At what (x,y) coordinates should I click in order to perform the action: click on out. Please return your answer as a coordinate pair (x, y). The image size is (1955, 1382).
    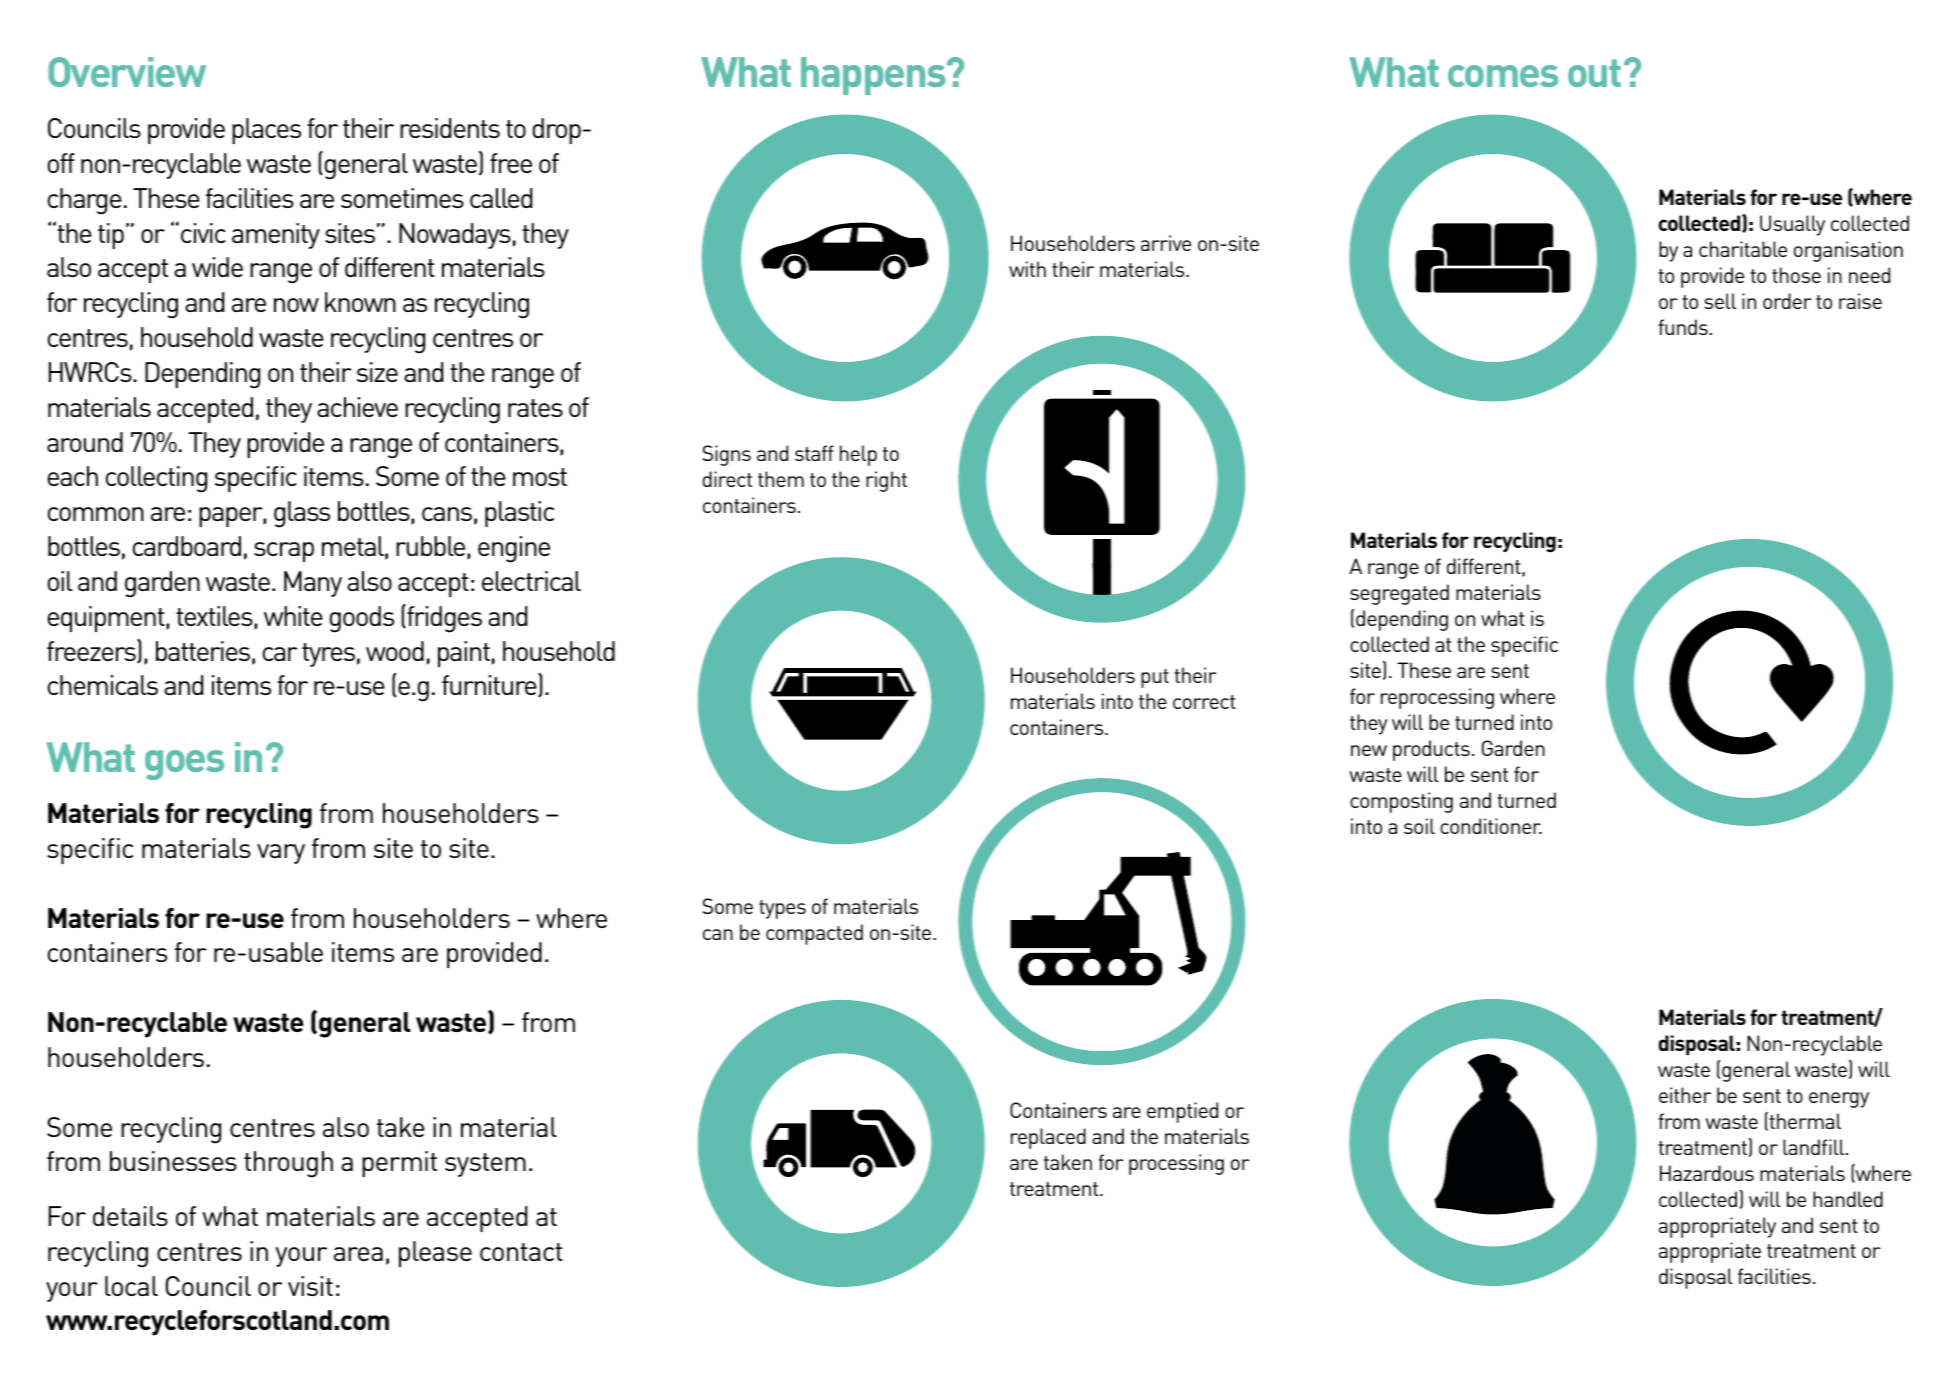
    Looking at the image, I should click on (1594, 73).
